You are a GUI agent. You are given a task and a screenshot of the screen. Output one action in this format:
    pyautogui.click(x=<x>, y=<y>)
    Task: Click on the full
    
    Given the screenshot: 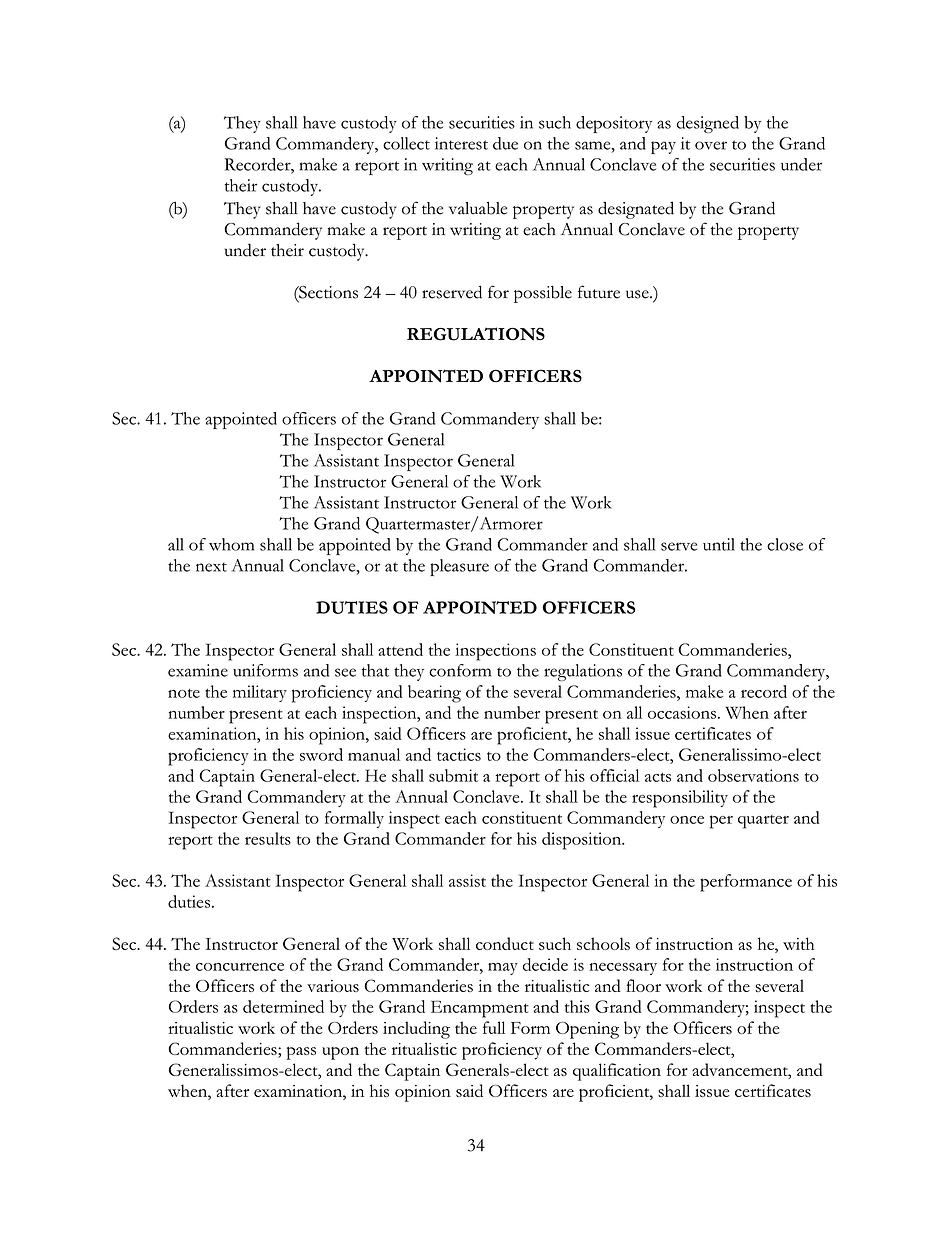 What is the action you would take?
    pyautogui.click(x=494, y=1027)
